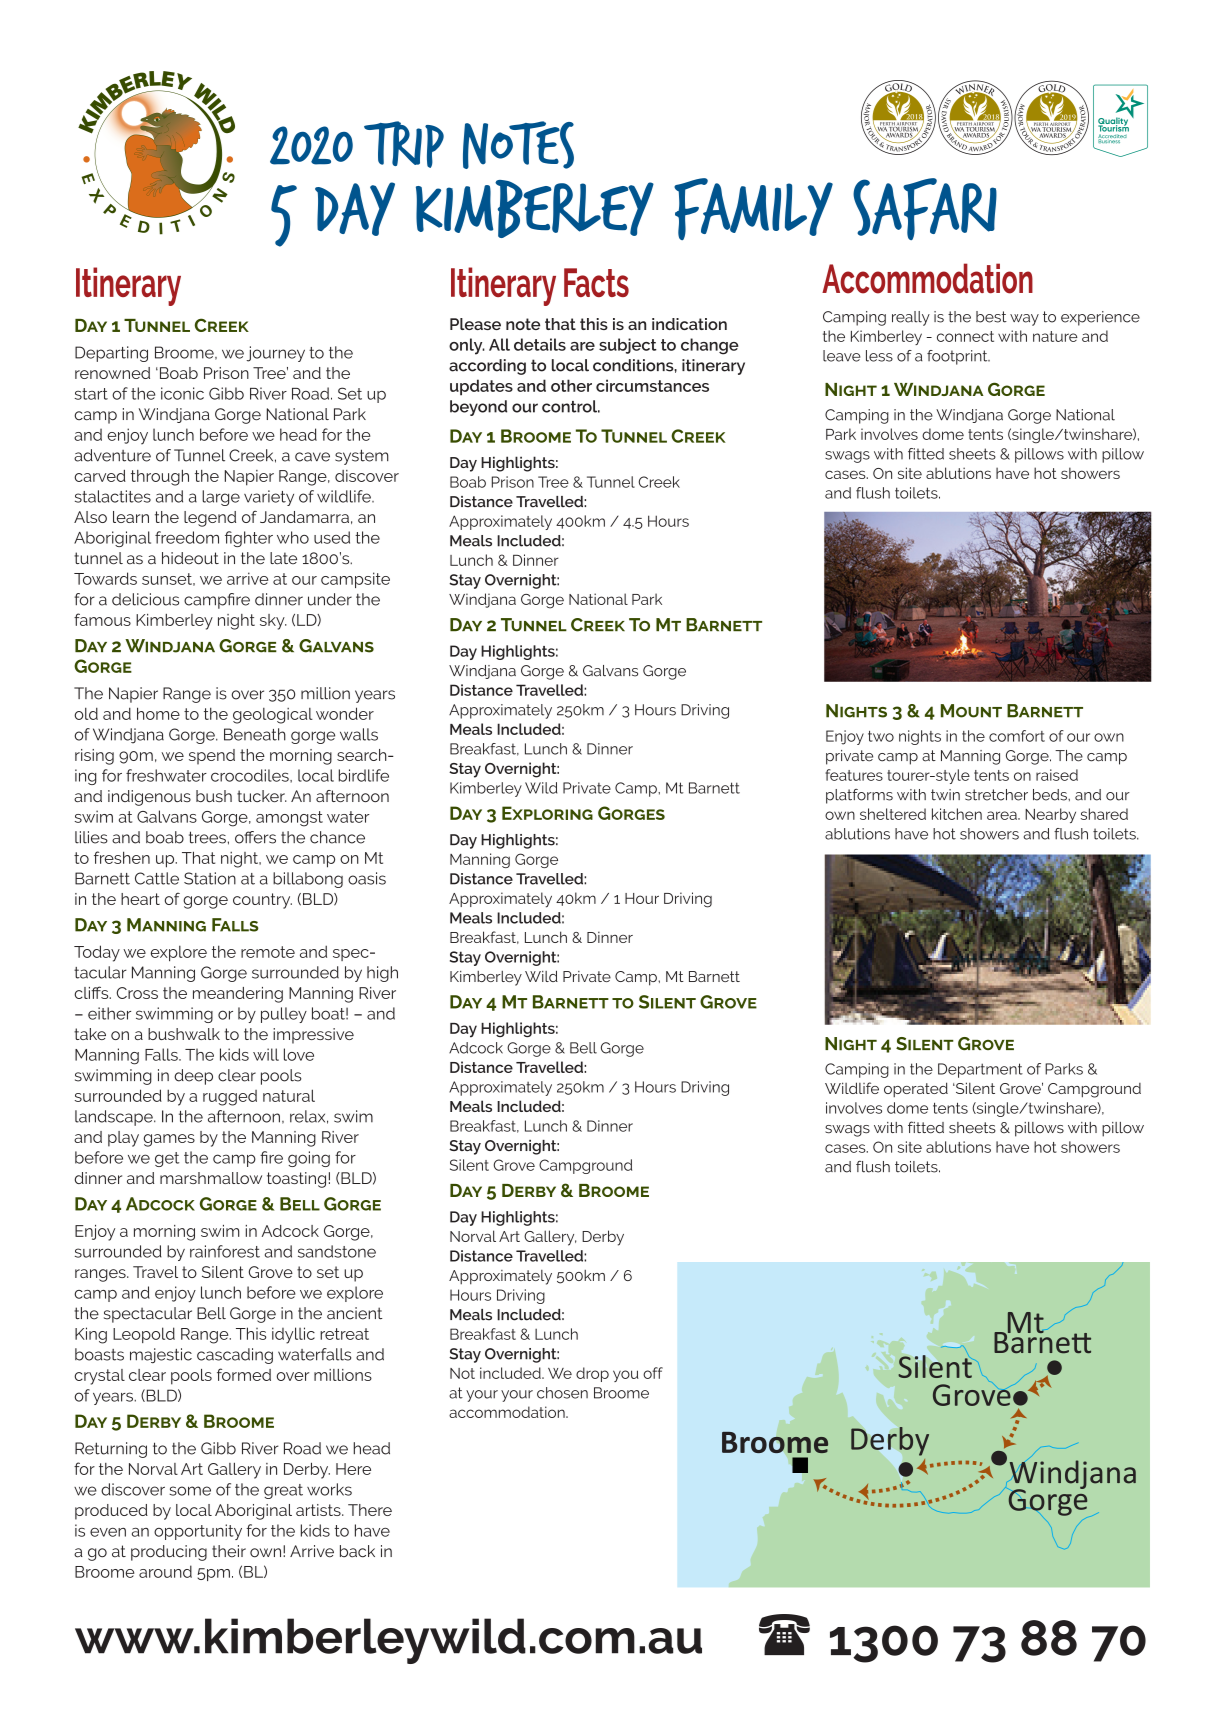  Describe the element at coordinates (596, 282) in the page. I see `Facts` at that location.
